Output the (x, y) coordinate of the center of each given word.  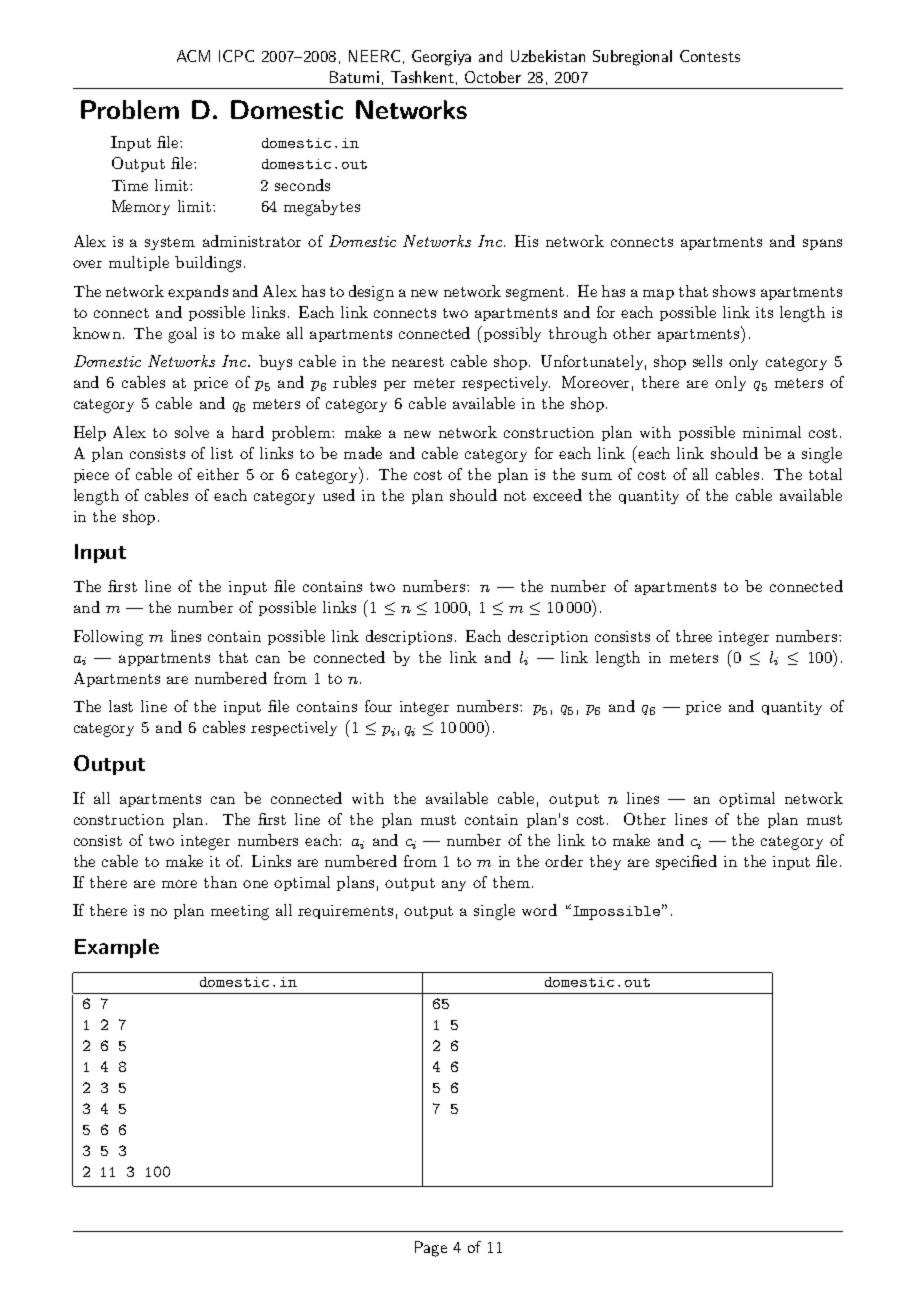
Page (431, 1249)
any (454, 885)
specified (686, 862)
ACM (193, 56)
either (218, 474)
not (515, 496)
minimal (772, 432)
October (493, 77)
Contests (710, 56)
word (539, 910)
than (220, 882)
